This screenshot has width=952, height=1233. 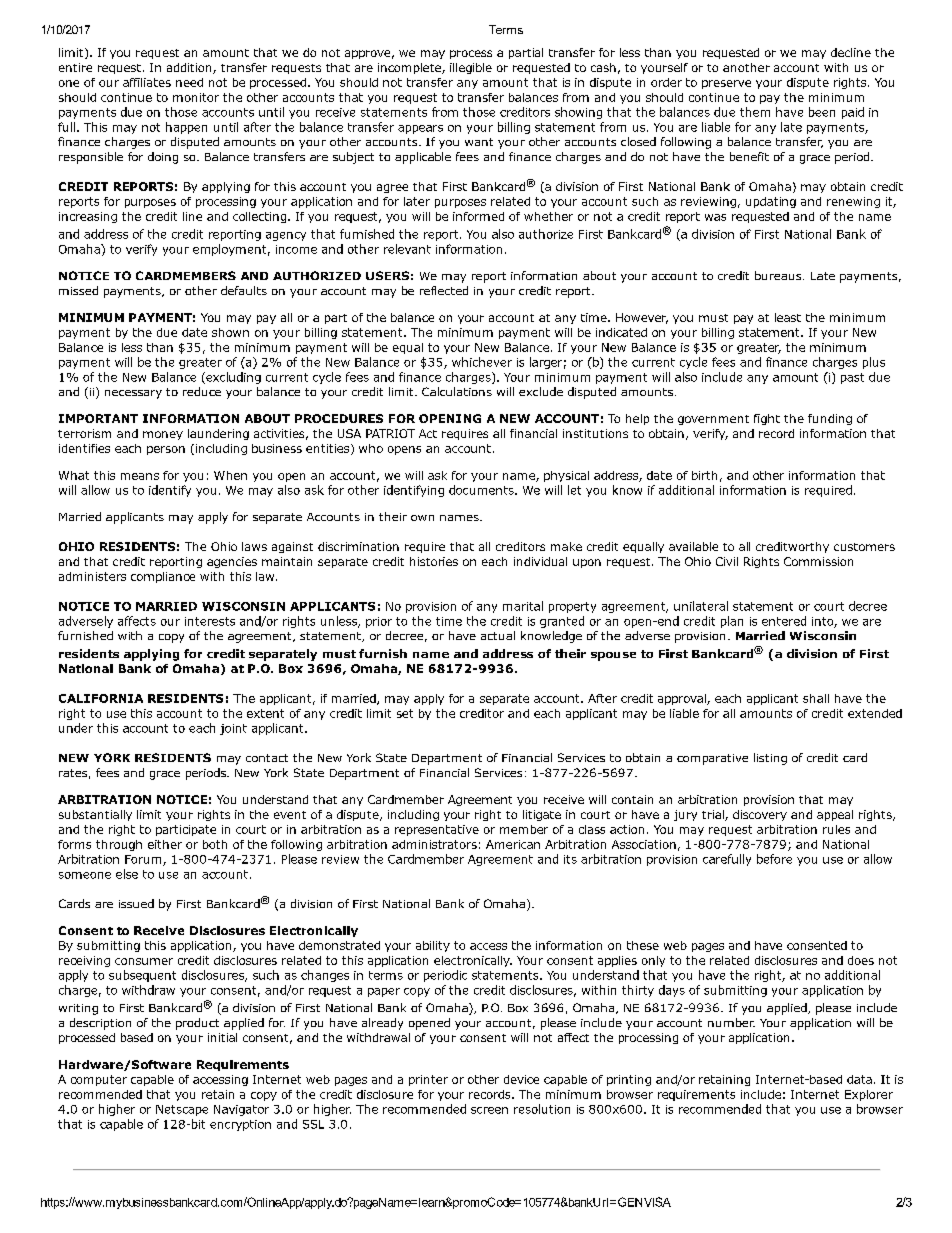 I want to click on whichever, so click(x=482, y=362).
